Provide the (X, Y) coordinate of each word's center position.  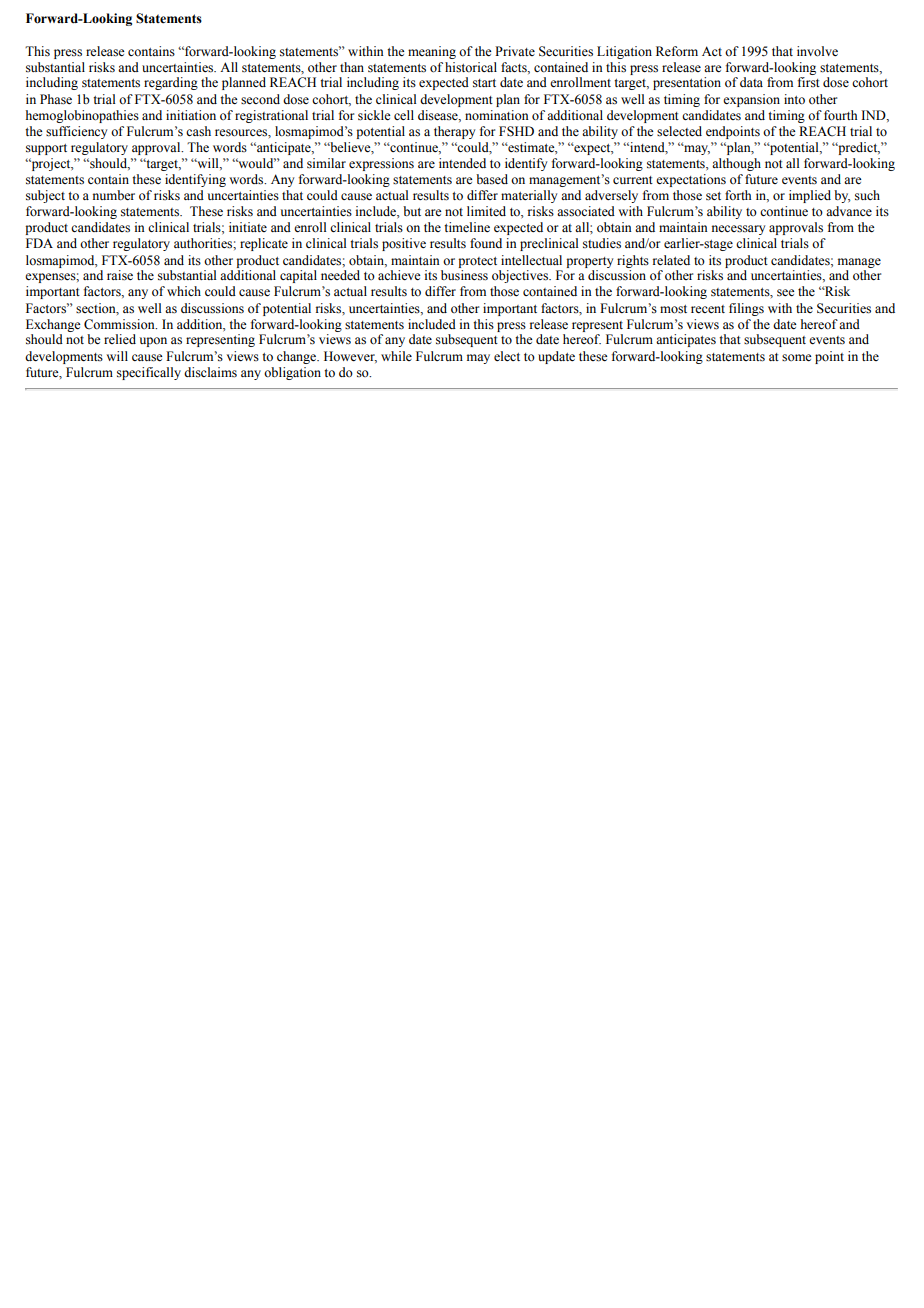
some (797, 358)
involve (817, 51)
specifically (149, 373)
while (396, 356)
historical (471, 67)
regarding (171, 83)
